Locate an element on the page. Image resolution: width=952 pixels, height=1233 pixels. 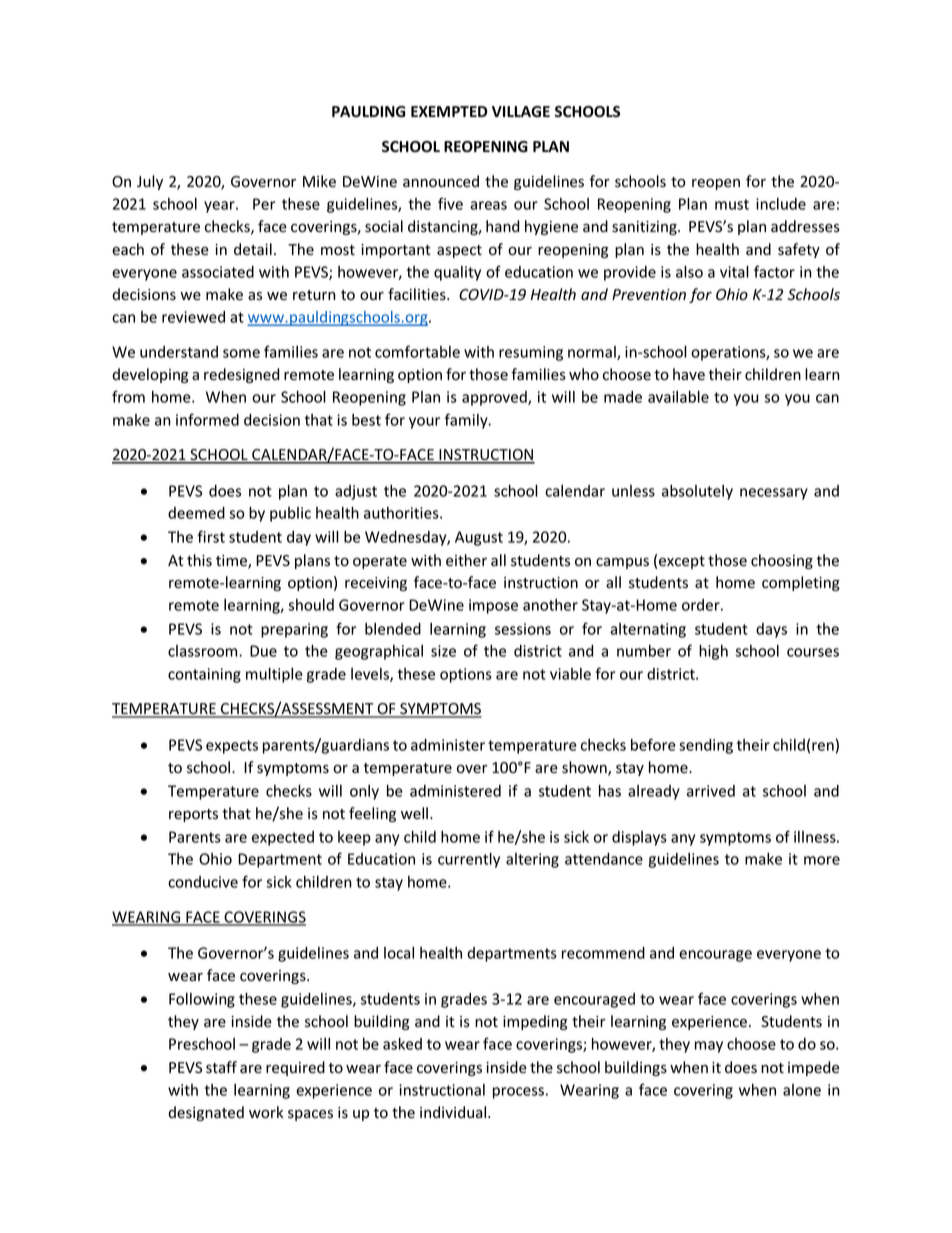
more is located at coordinates (822, 860).
